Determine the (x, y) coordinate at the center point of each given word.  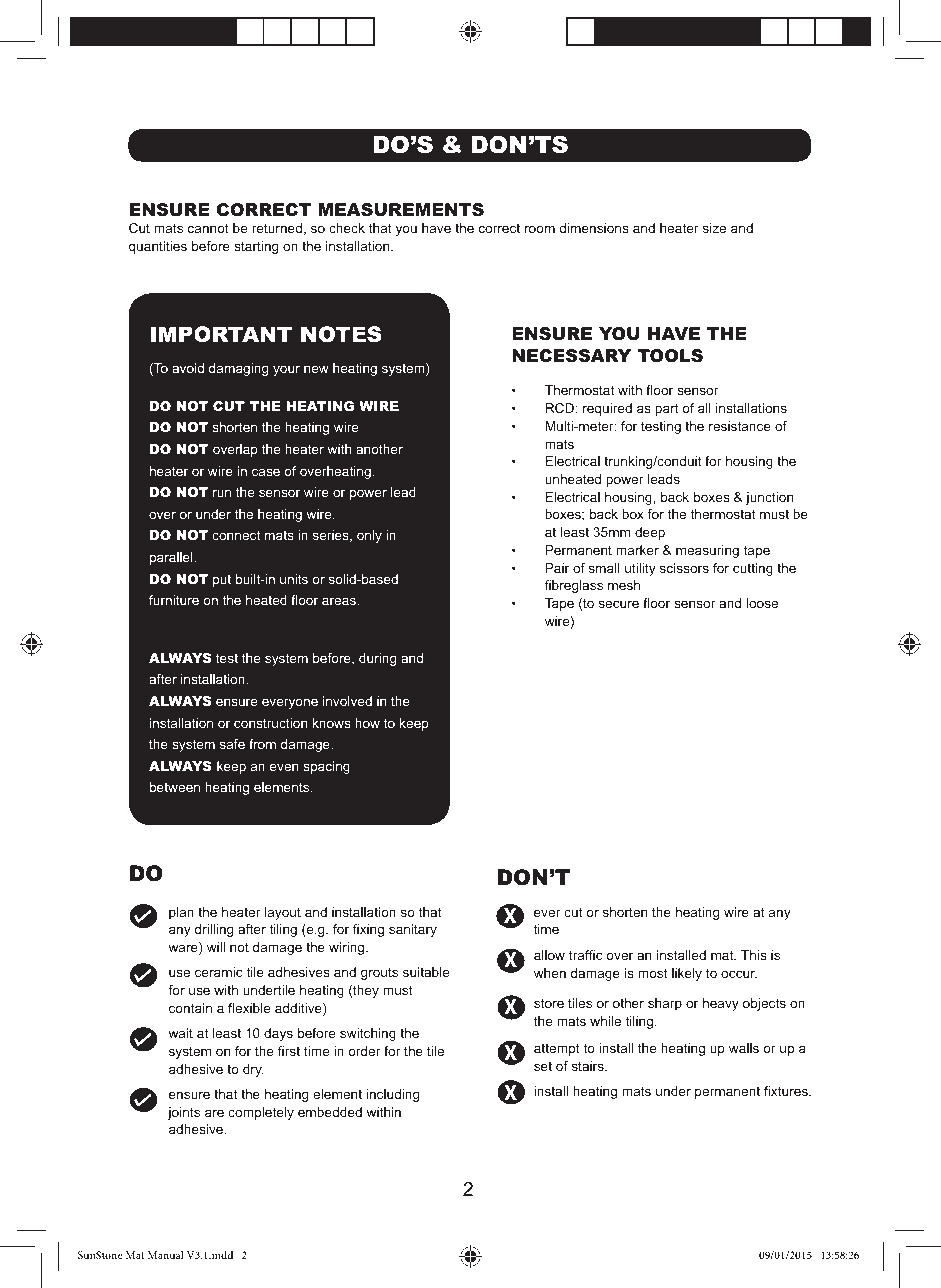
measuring (707, 551)
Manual (166, 1254)
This (754, 955)
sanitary (413, 930)
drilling (214, 930)
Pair (557, 568)
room (540, 229)
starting (256, 247)
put (222, 580)
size (714, 228)
